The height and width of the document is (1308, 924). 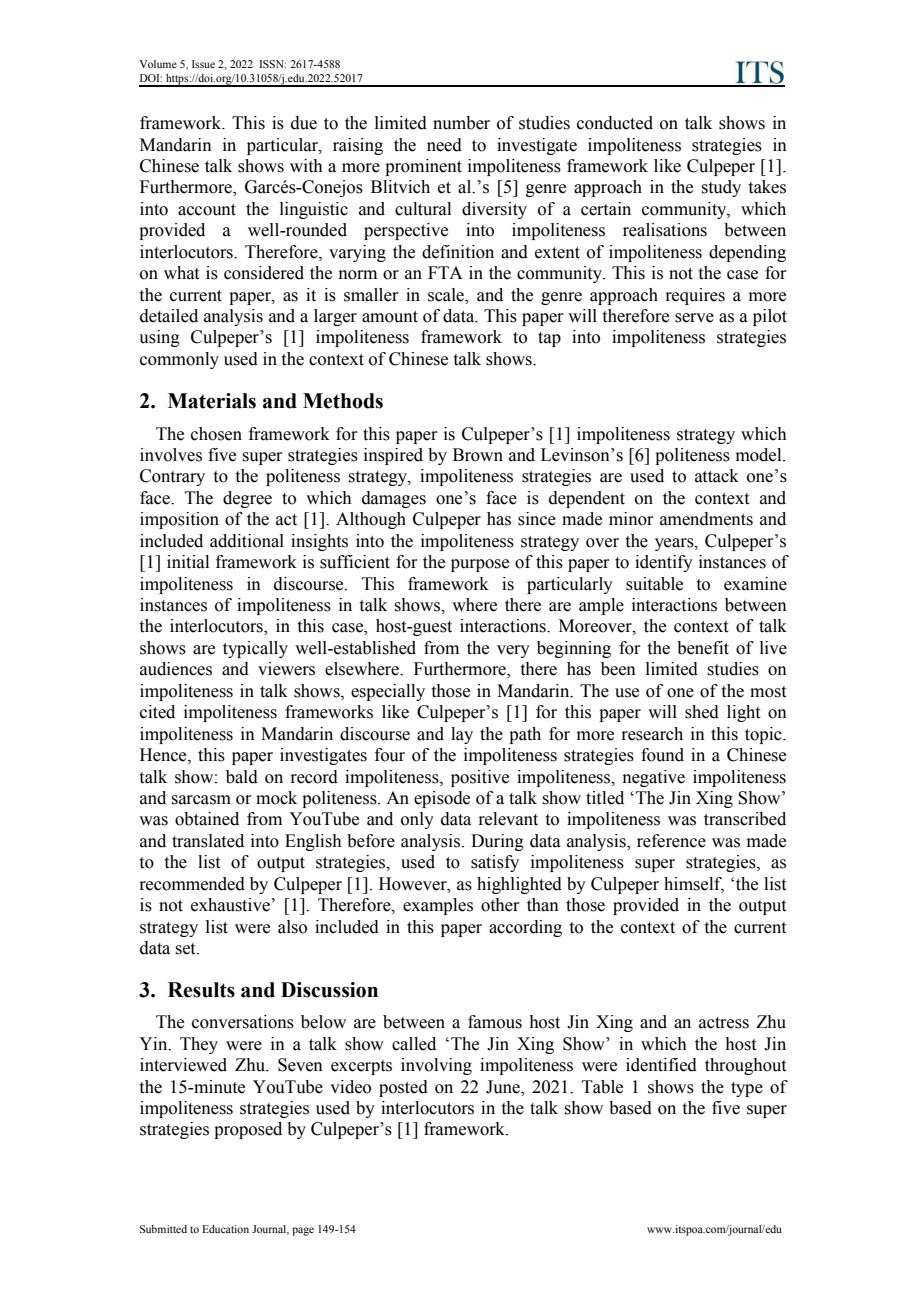 I want to click on reference, so click(x=671, y=841).
